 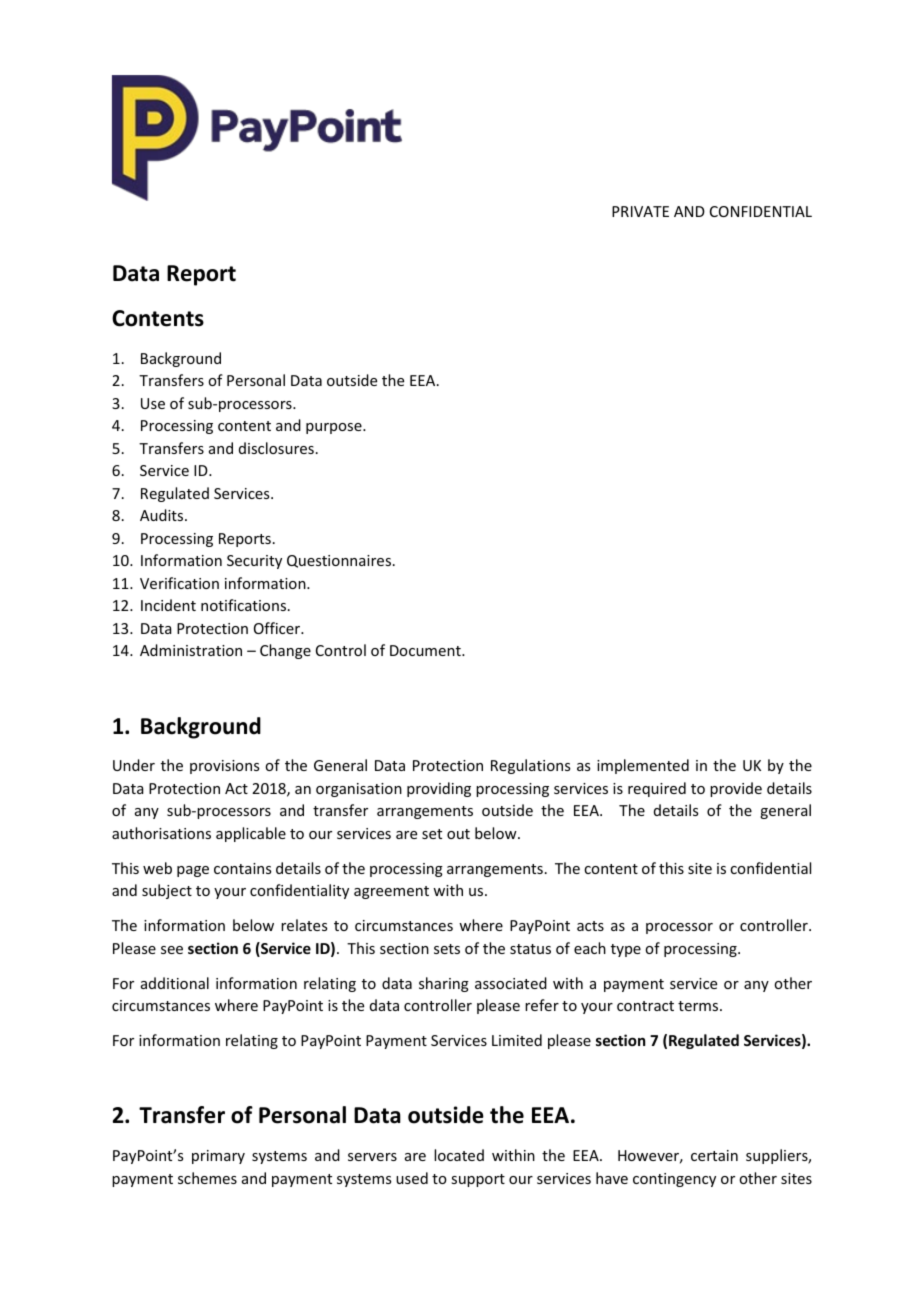 What do you see at coordinates (626, 950) in the page?
I see `type` at bounding box center [626, 950].
